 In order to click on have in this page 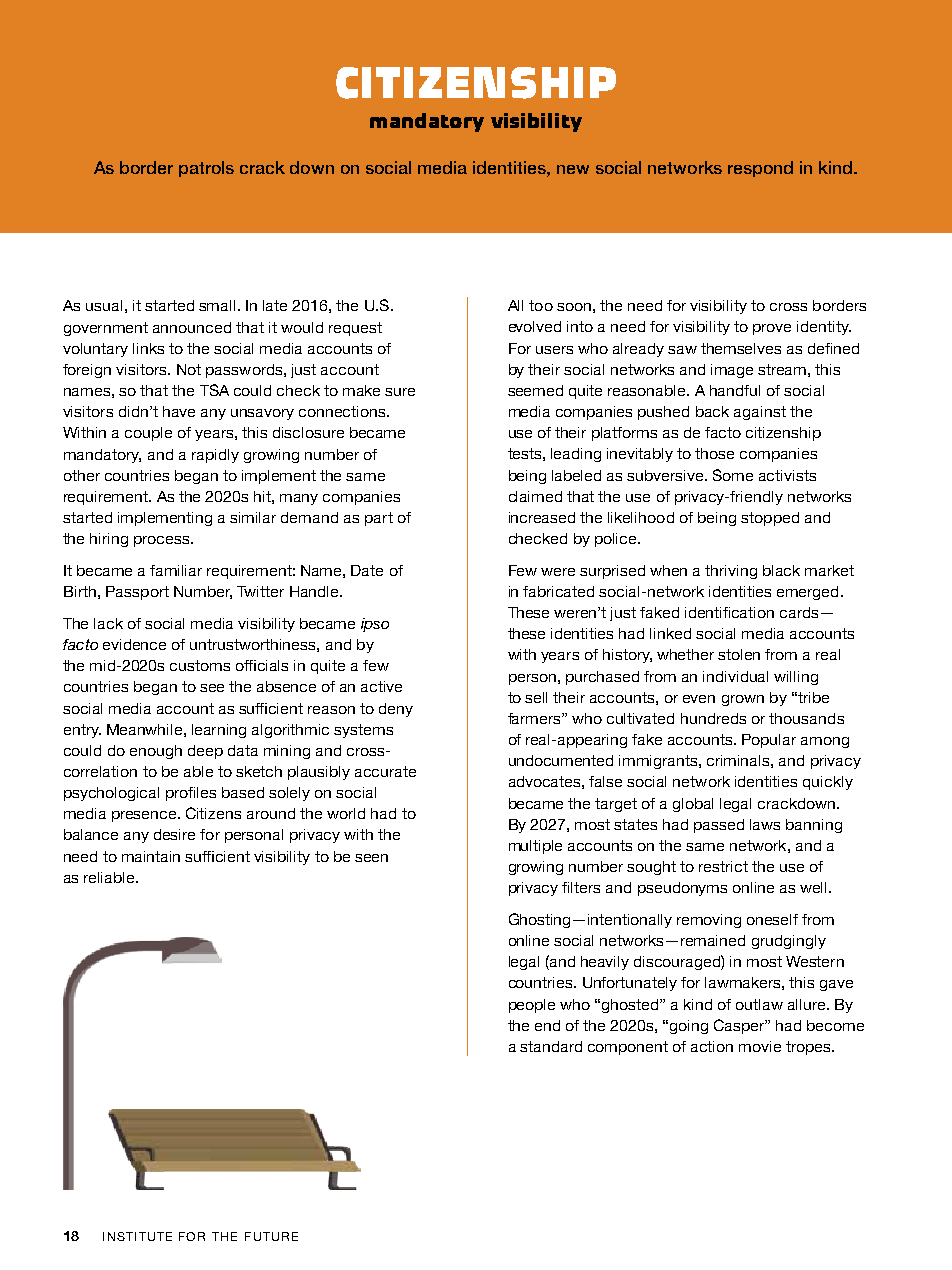, I will do `click(179, 411)`.
